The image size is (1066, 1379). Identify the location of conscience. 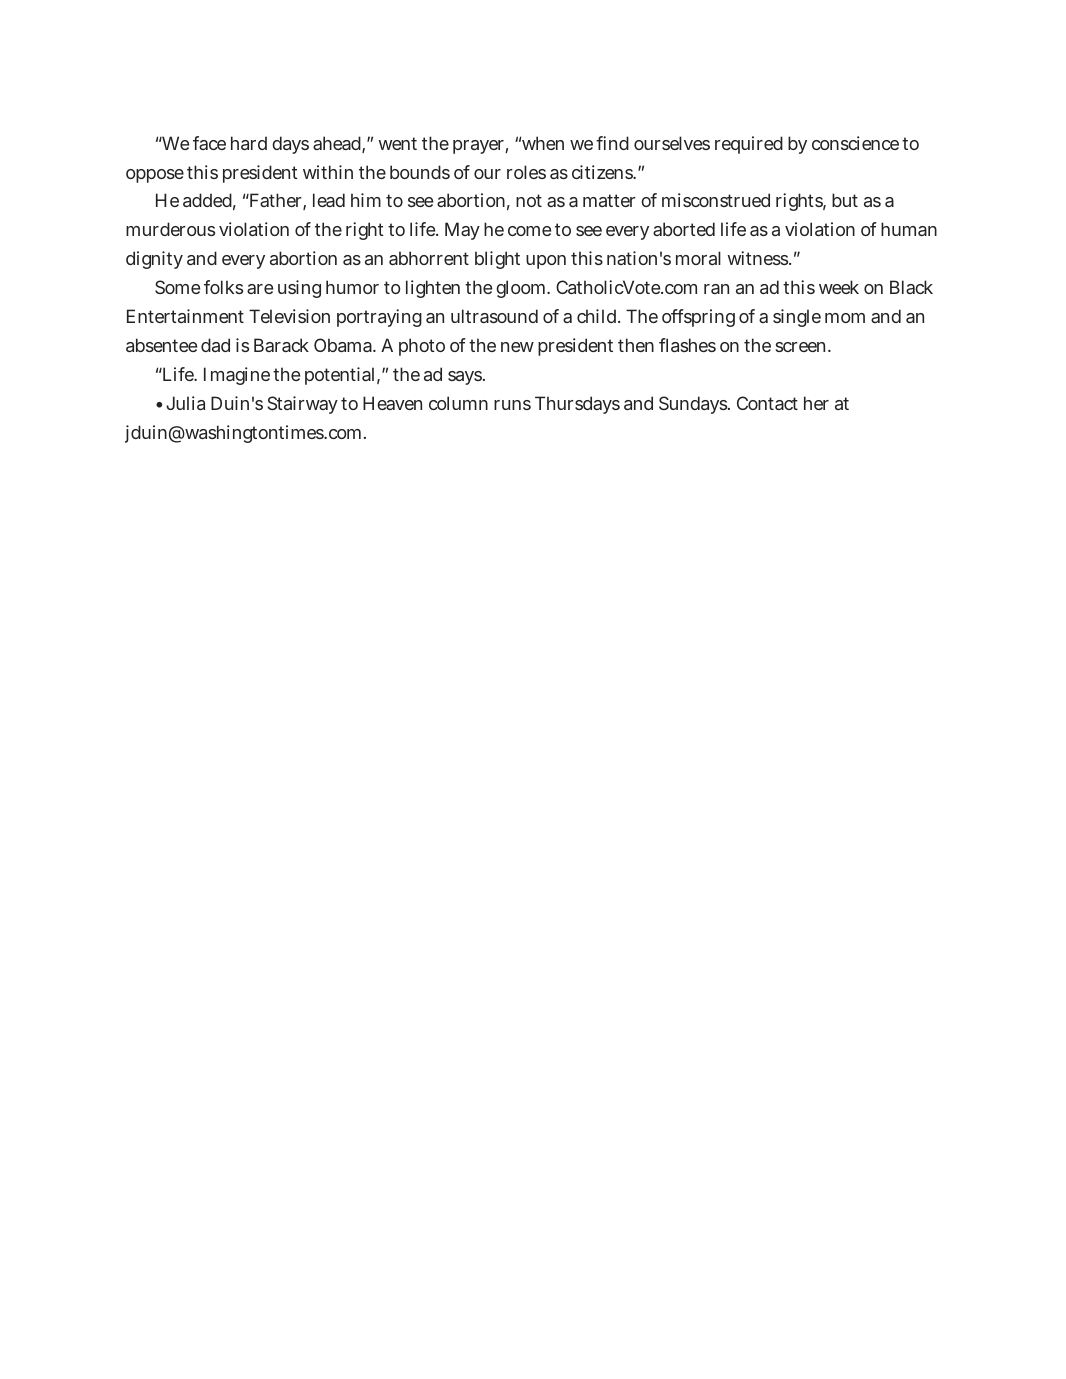
(855, 143).
